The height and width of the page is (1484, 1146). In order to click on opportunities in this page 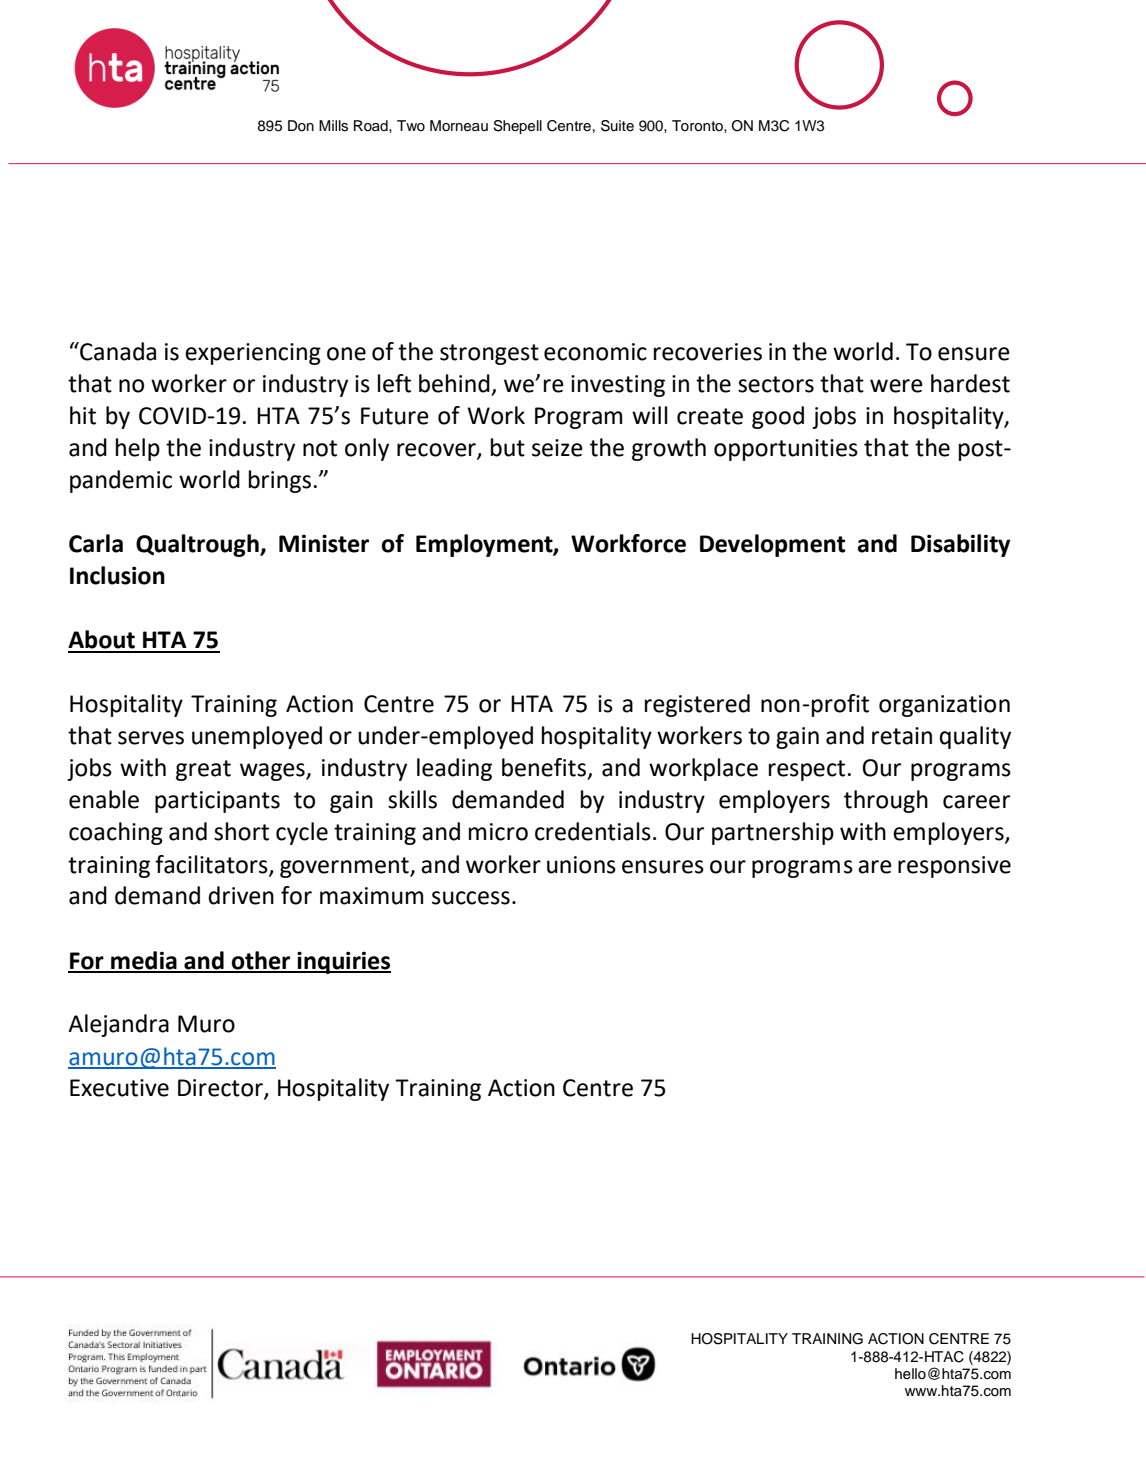, I will do `click(786, 450)`.
